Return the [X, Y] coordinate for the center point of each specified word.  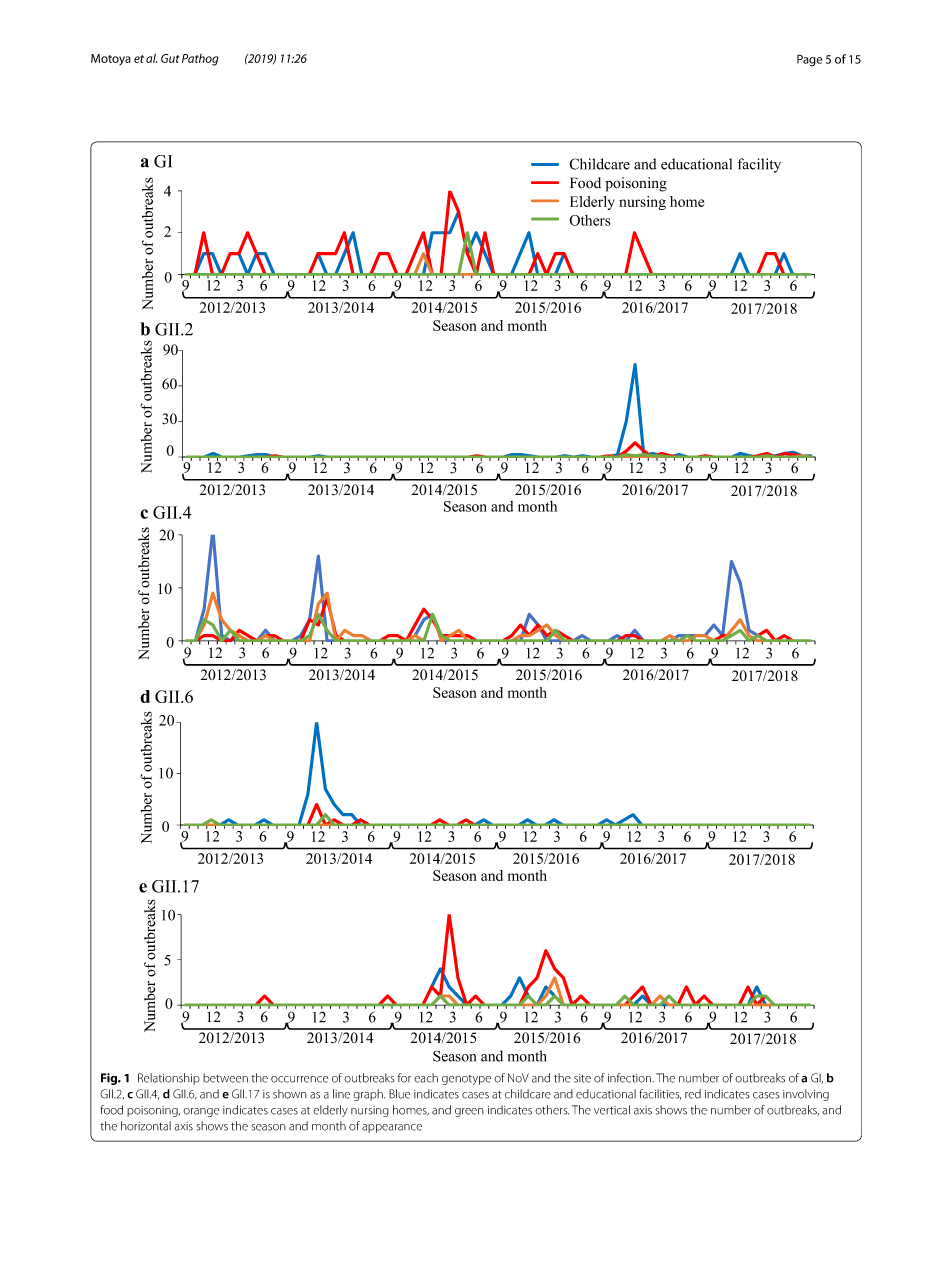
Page [809, 60]
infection [631, 1078]
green [469, 1112]
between [225, 1078]
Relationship [169, 1079]
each [426, 1078]
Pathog [200, 60]
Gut [170, 58]
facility [759, 165]
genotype [466, 1080]
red [693, 1094]
